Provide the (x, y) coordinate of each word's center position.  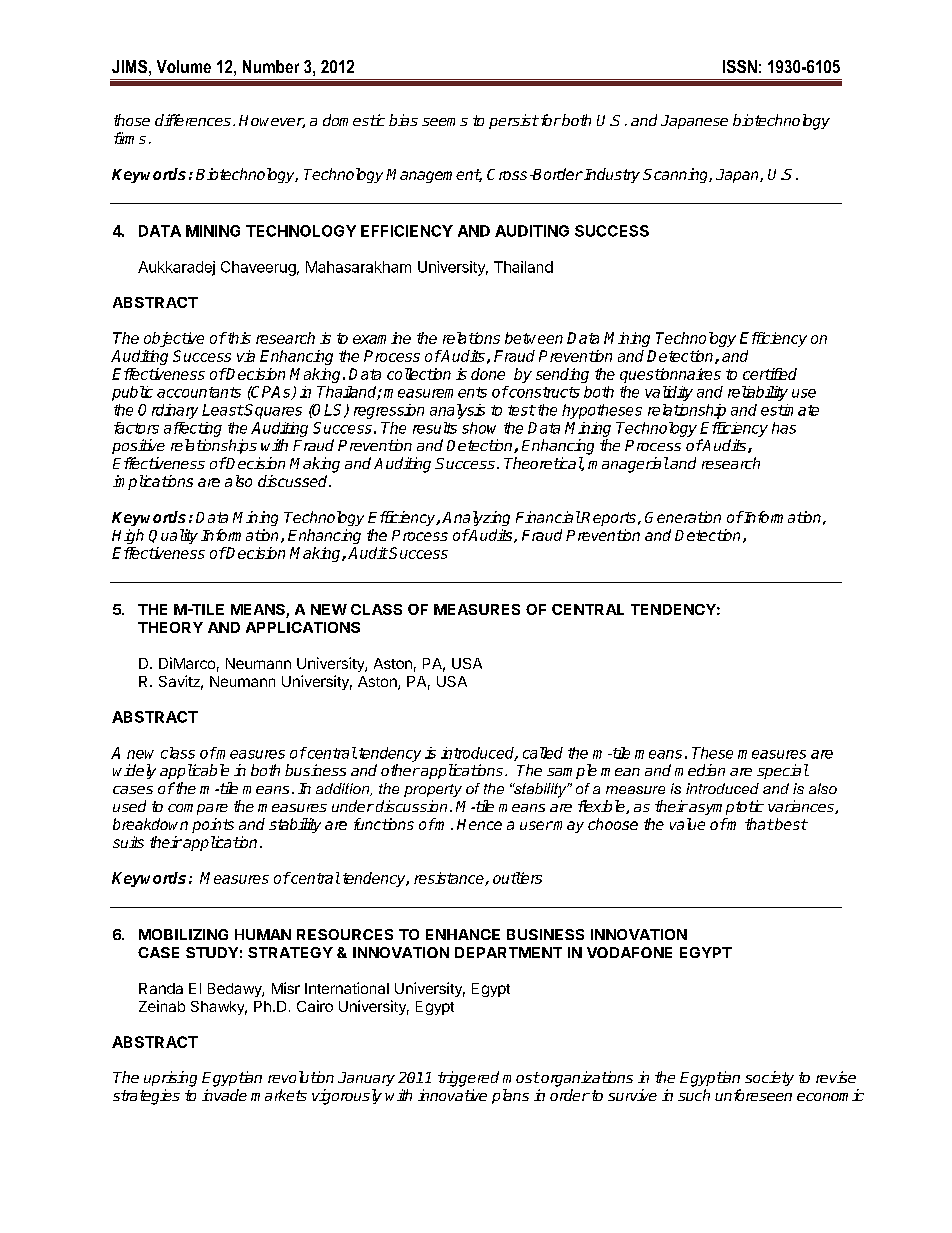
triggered (468, 1079)
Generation (683, 517)
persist (514, 121)
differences (193, 120)
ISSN (740, 66)
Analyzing (476, 518)
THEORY (170, 627)
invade (224, 1095)
